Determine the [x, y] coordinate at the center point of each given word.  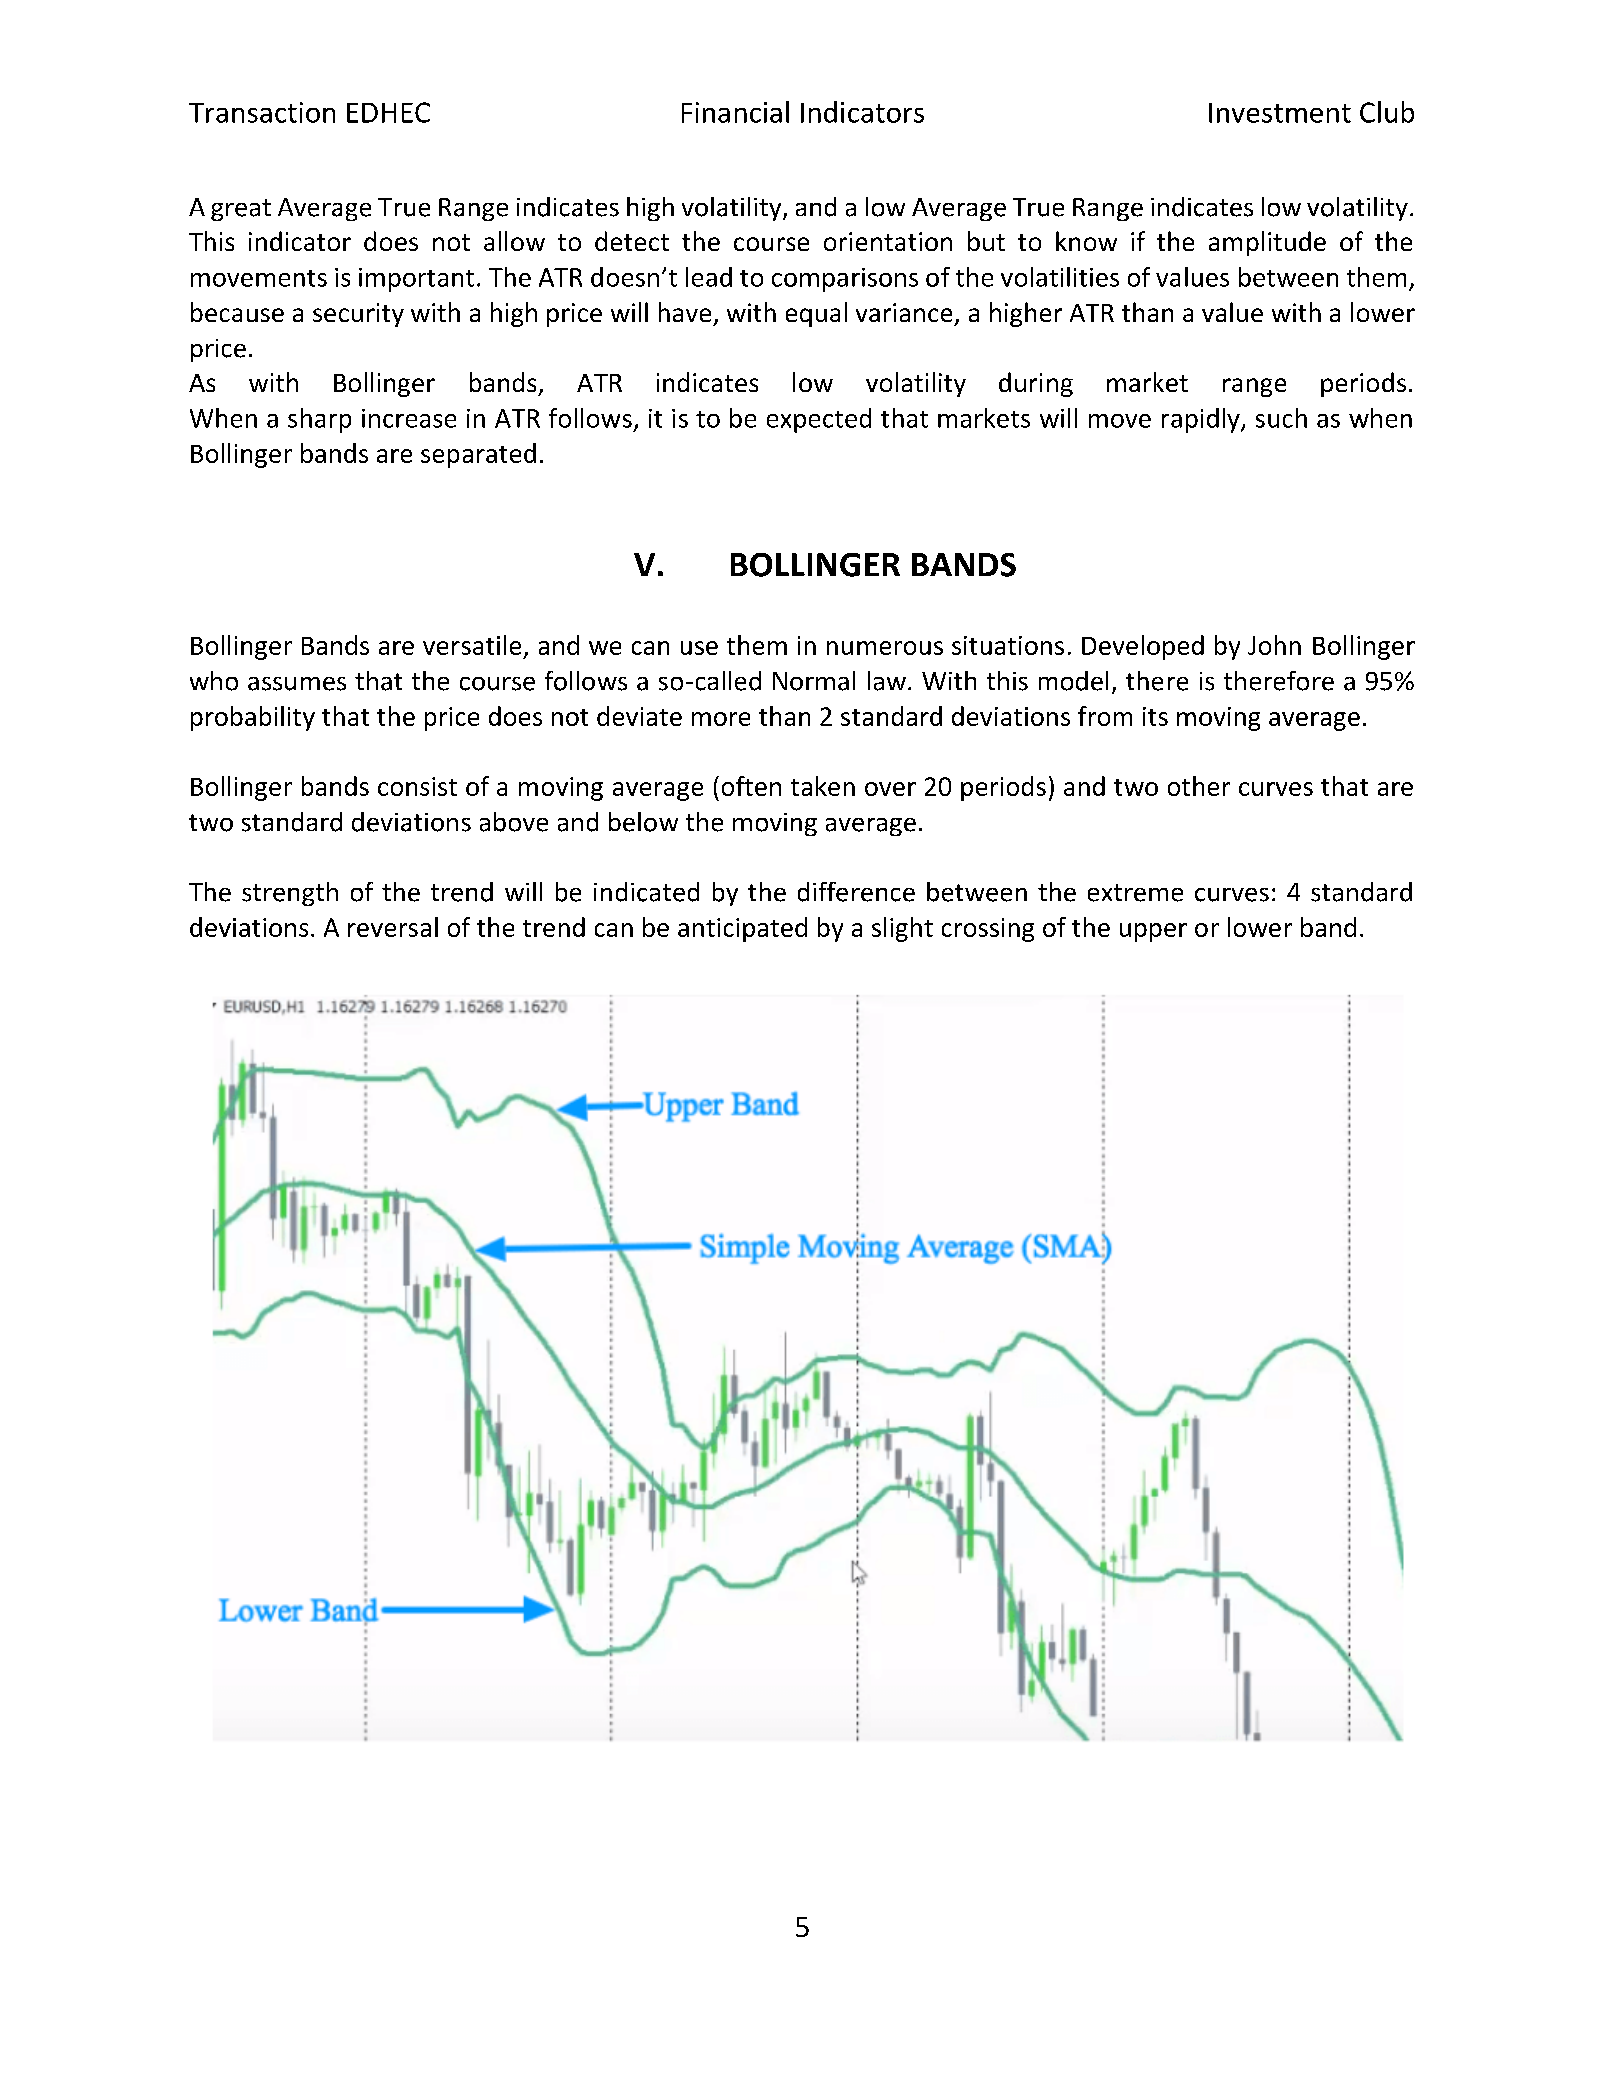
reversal [393, 927]
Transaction [262, 112]
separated [478, 455]
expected [819, 420]
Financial [735, 112]
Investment [1280, 113]
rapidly [1202, 420]
